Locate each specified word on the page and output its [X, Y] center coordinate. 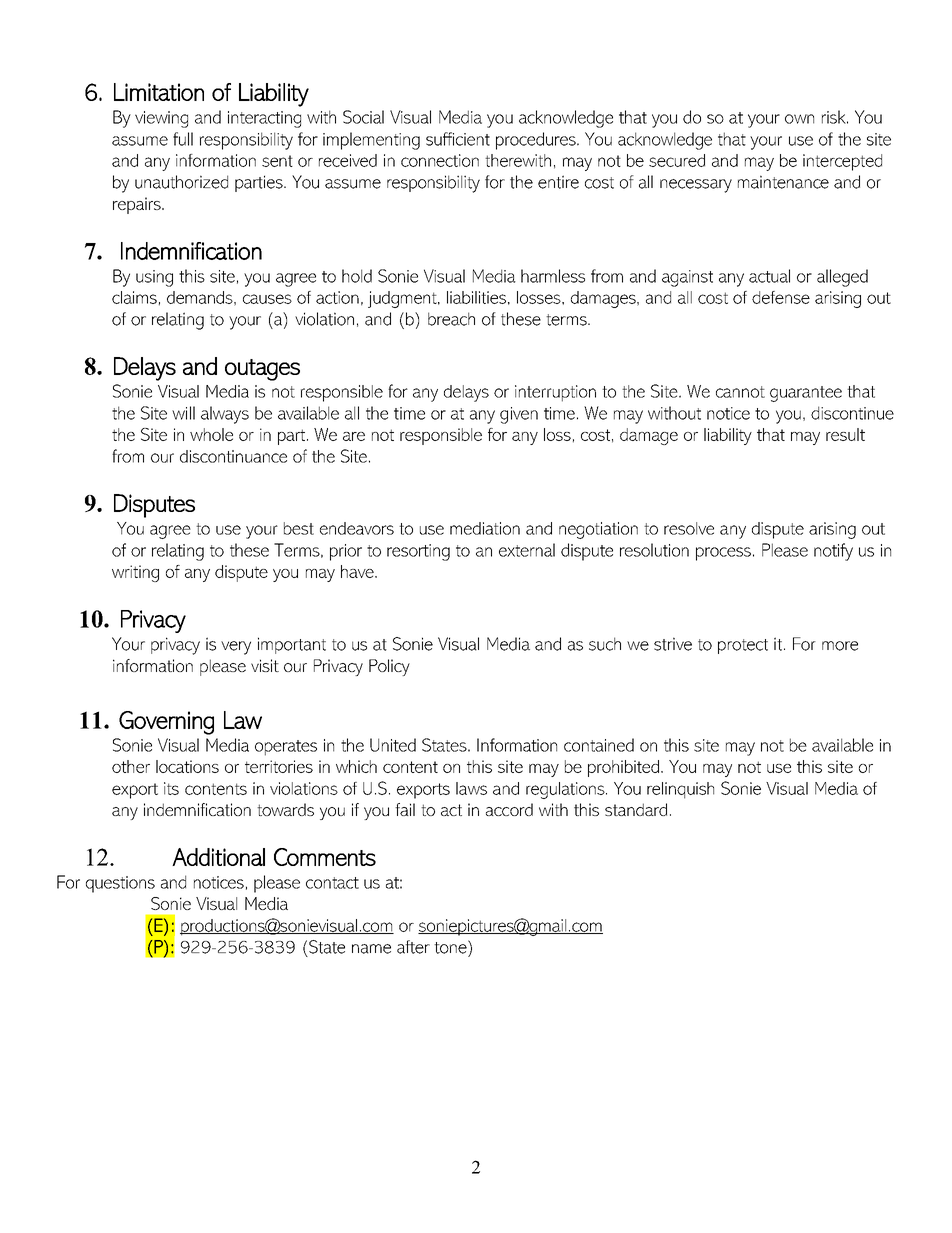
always [225, 415]
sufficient [458, 139]
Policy [389, 667]
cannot [740, 392]
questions [120, 884]
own [799, 119]
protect [743, 646]
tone [451, 947]
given [519, 415]
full [183, 139]
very [236, 648]
